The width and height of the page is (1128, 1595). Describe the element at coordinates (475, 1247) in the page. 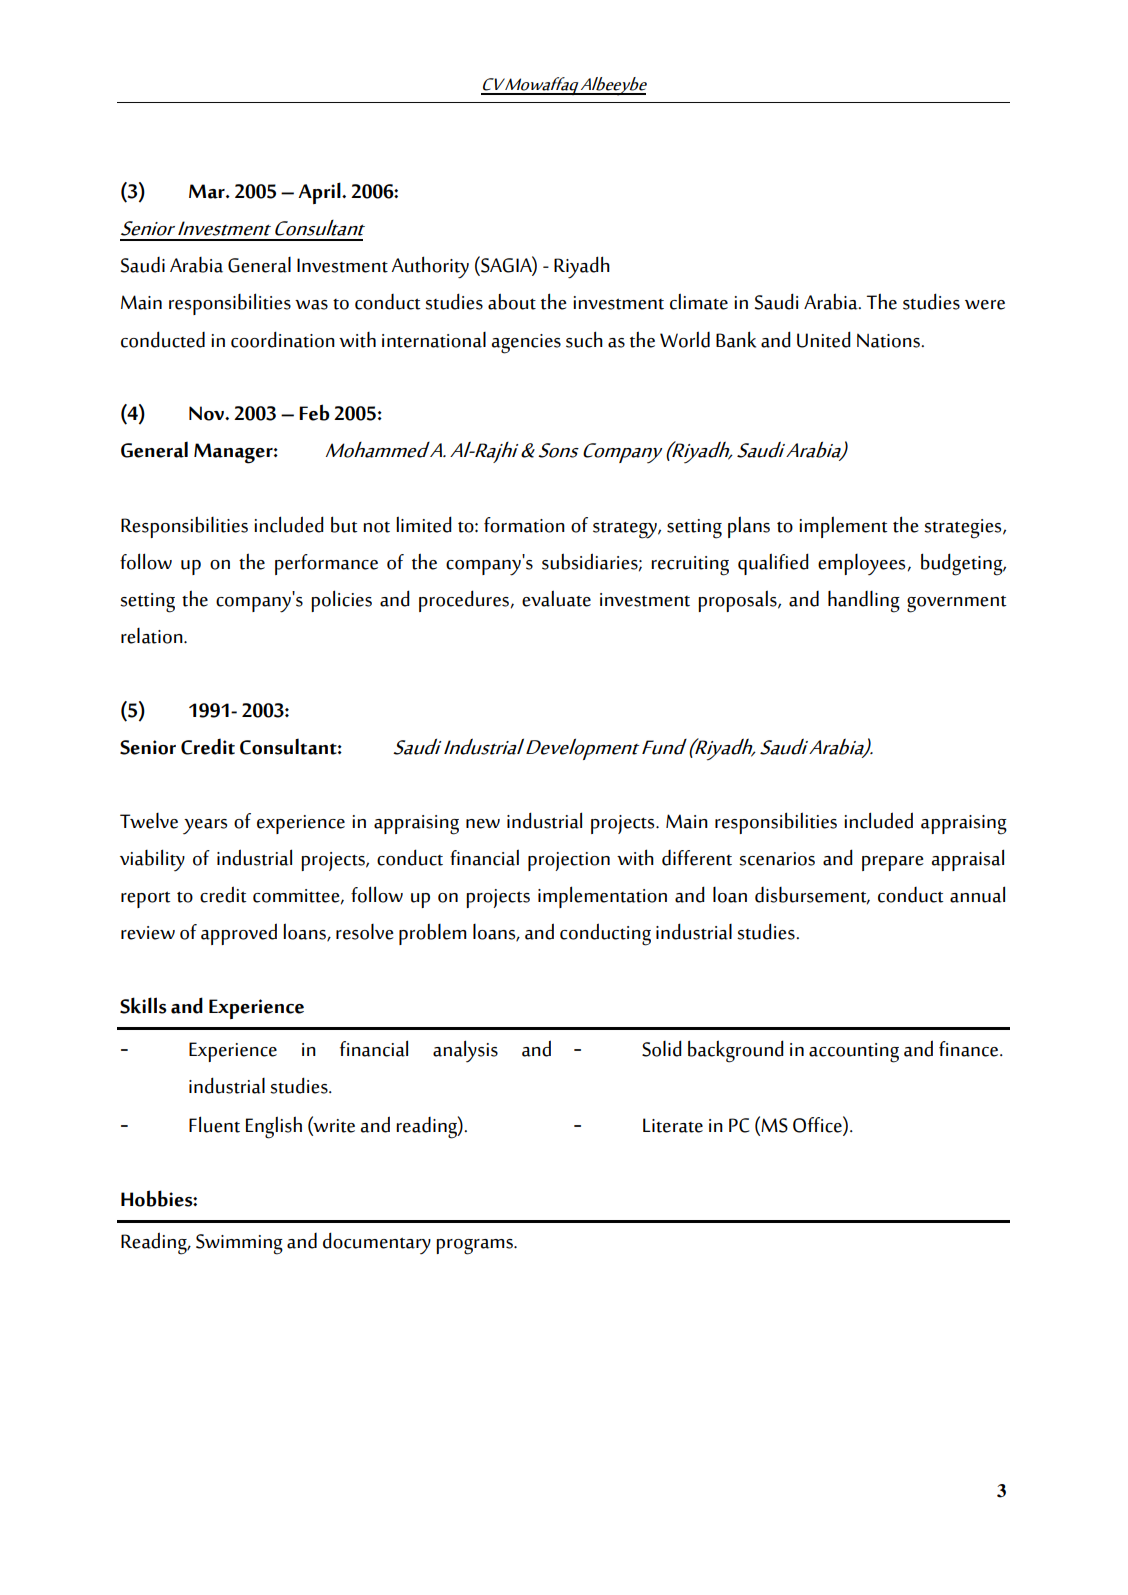

I see `programs` at that location.
